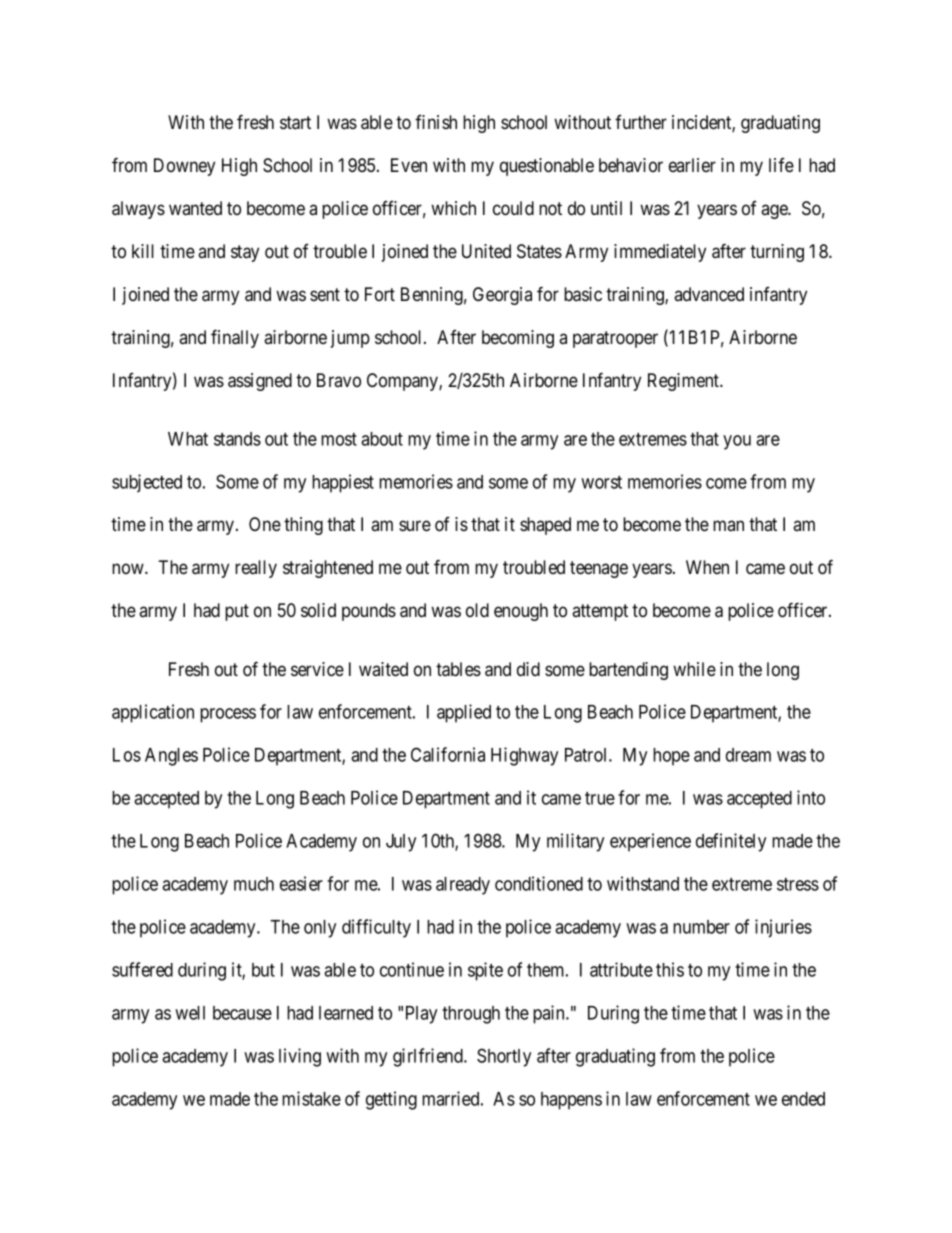 This document has height=1233, width=952. Describe the element at coordinates (184, 167) in the document. I see `Downey` at that location.
